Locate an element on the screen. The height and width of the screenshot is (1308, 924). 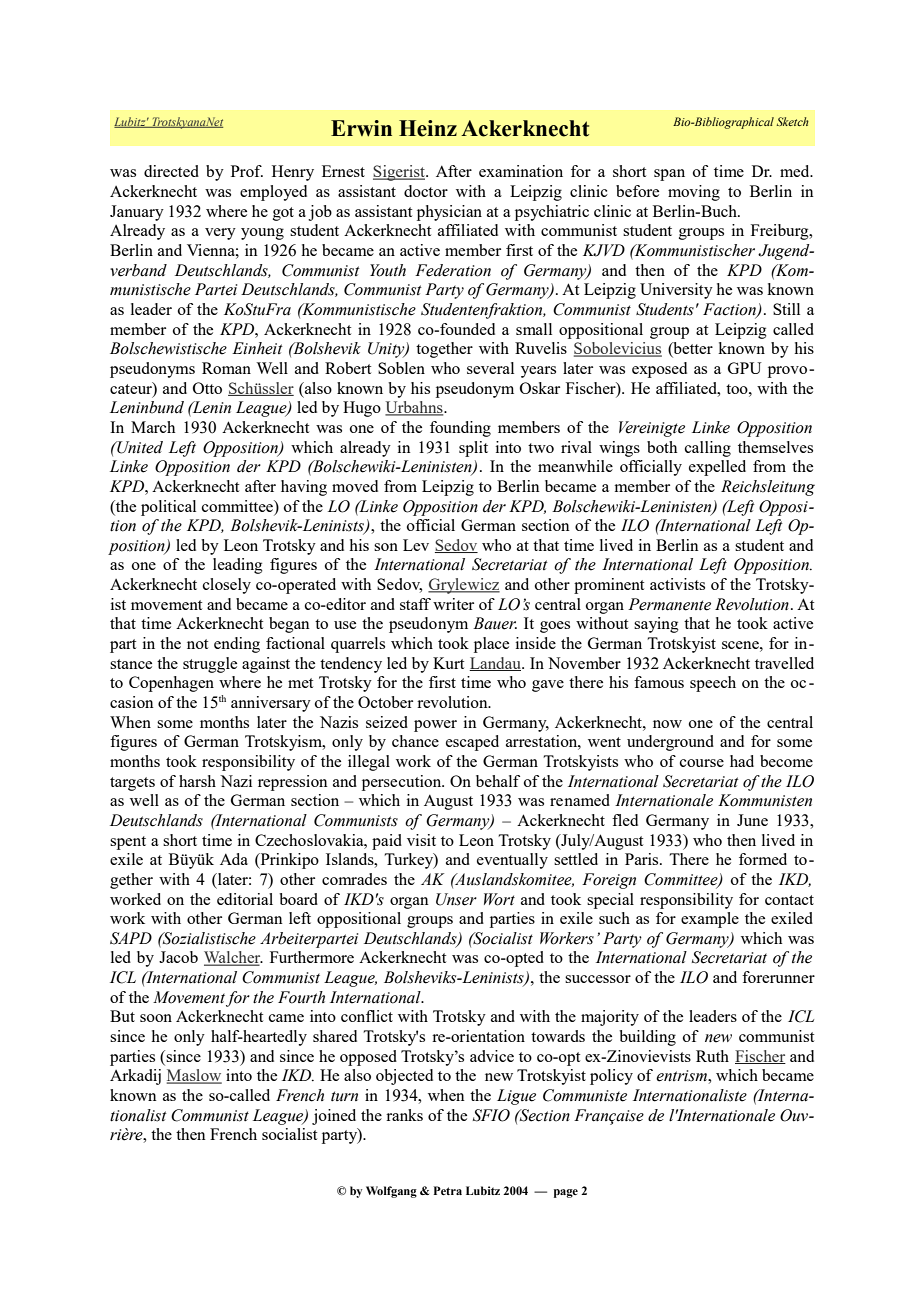
example is located at coordinates (710, 920).
